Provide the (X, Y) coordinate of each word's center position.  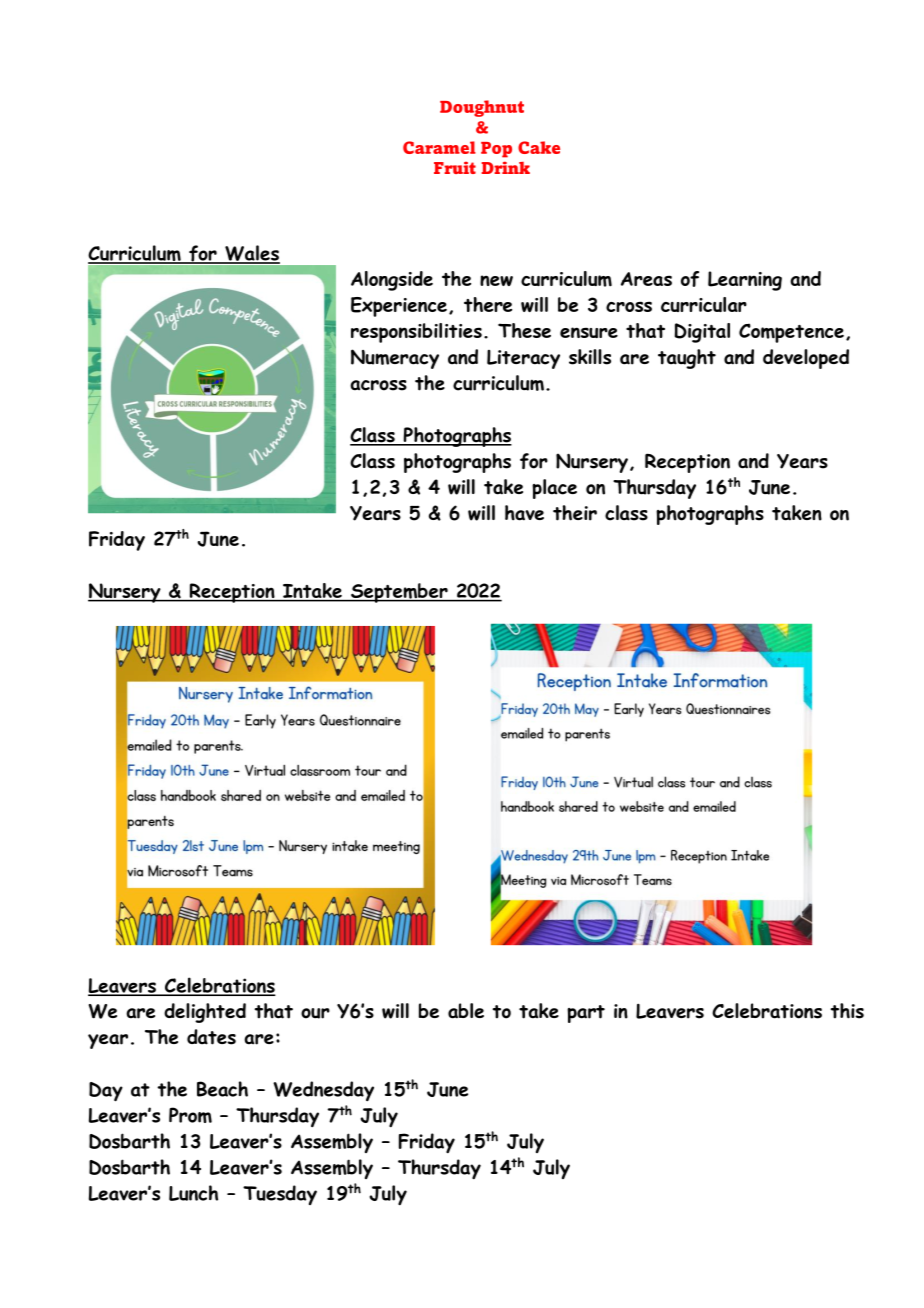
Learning (745, 281)
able (466, 1011)
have (524, 513)
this (847, 1011)
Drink (506, 167)
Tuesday (280, 1195)
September (399, 593)
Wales (251, 254)
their (575, 513)
